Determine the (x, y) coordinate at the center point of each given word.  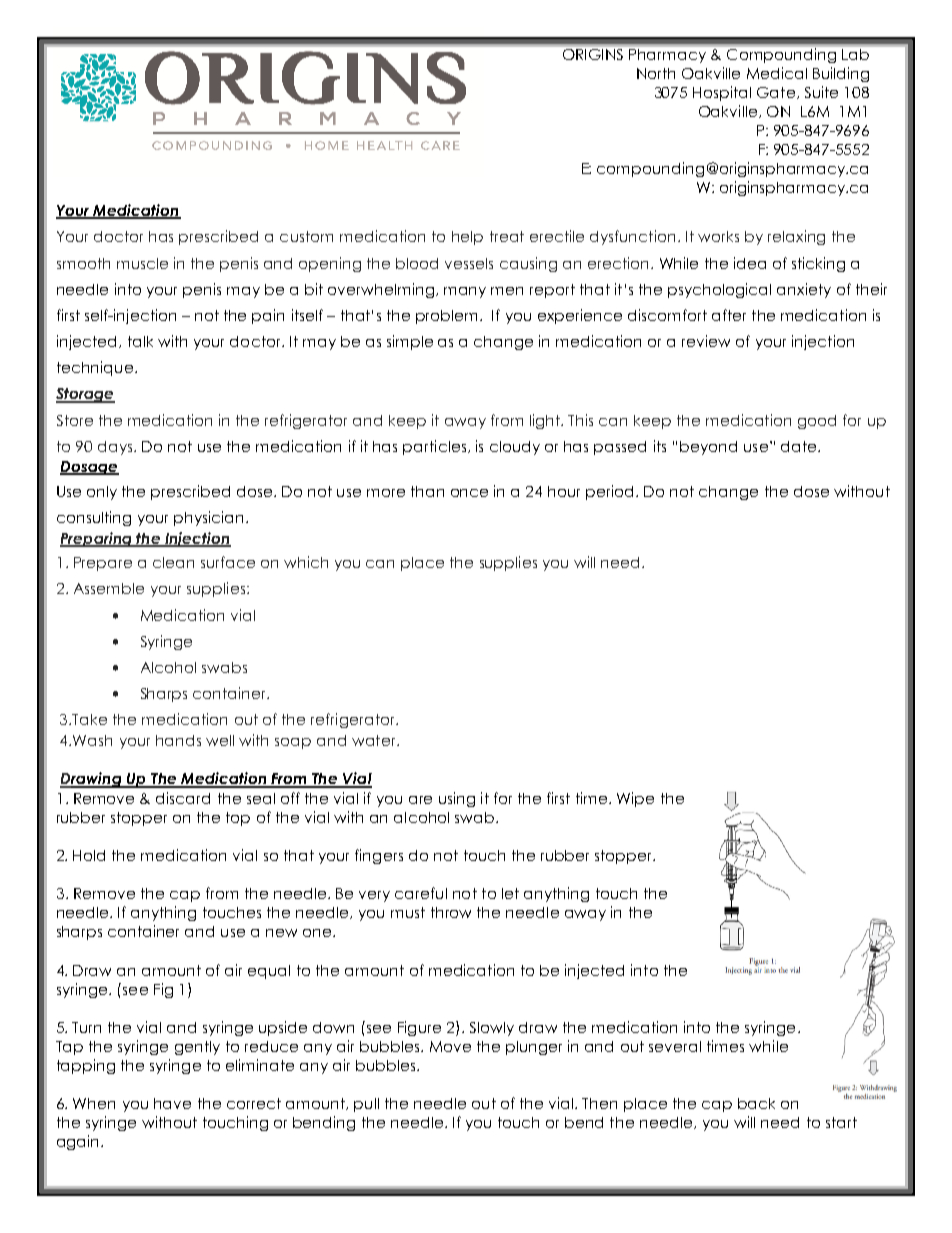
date (800, 446)
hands (178, 740)
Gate (777, 93)
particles (436, 447)
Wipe (635, 799)
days (116, 448)
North (656, 73)
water (375, 740)
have (172, 1103)
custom (306, 236)
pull (366, 1105)
